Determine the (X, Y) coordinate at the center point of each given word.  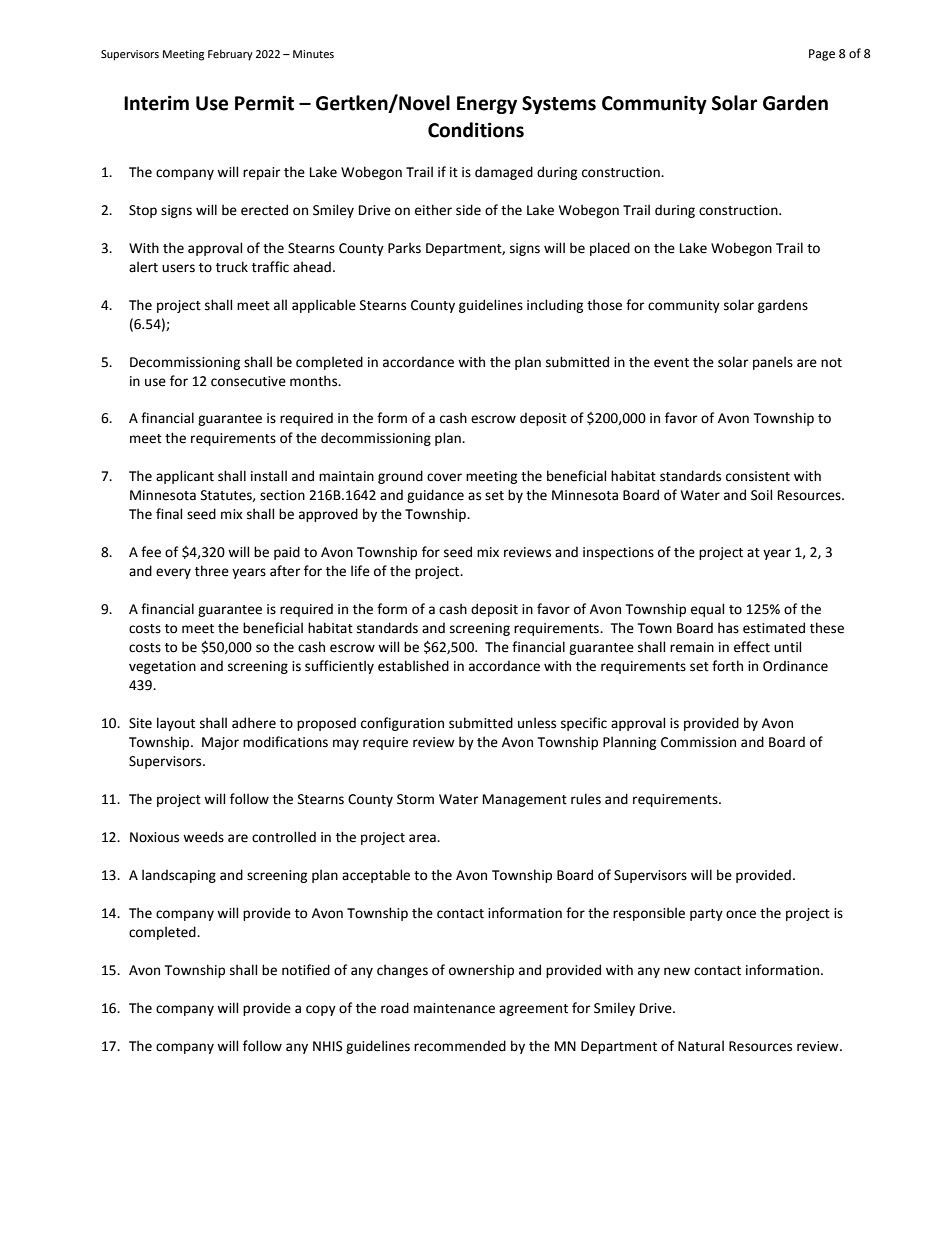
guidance (435, 496)
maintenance (454, 1008)
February (230, 55)
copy (321, 1010)
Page (822, 55)
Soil (761, 495)
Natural (701, 1046)
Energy (487, 105)
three (212, 571)
